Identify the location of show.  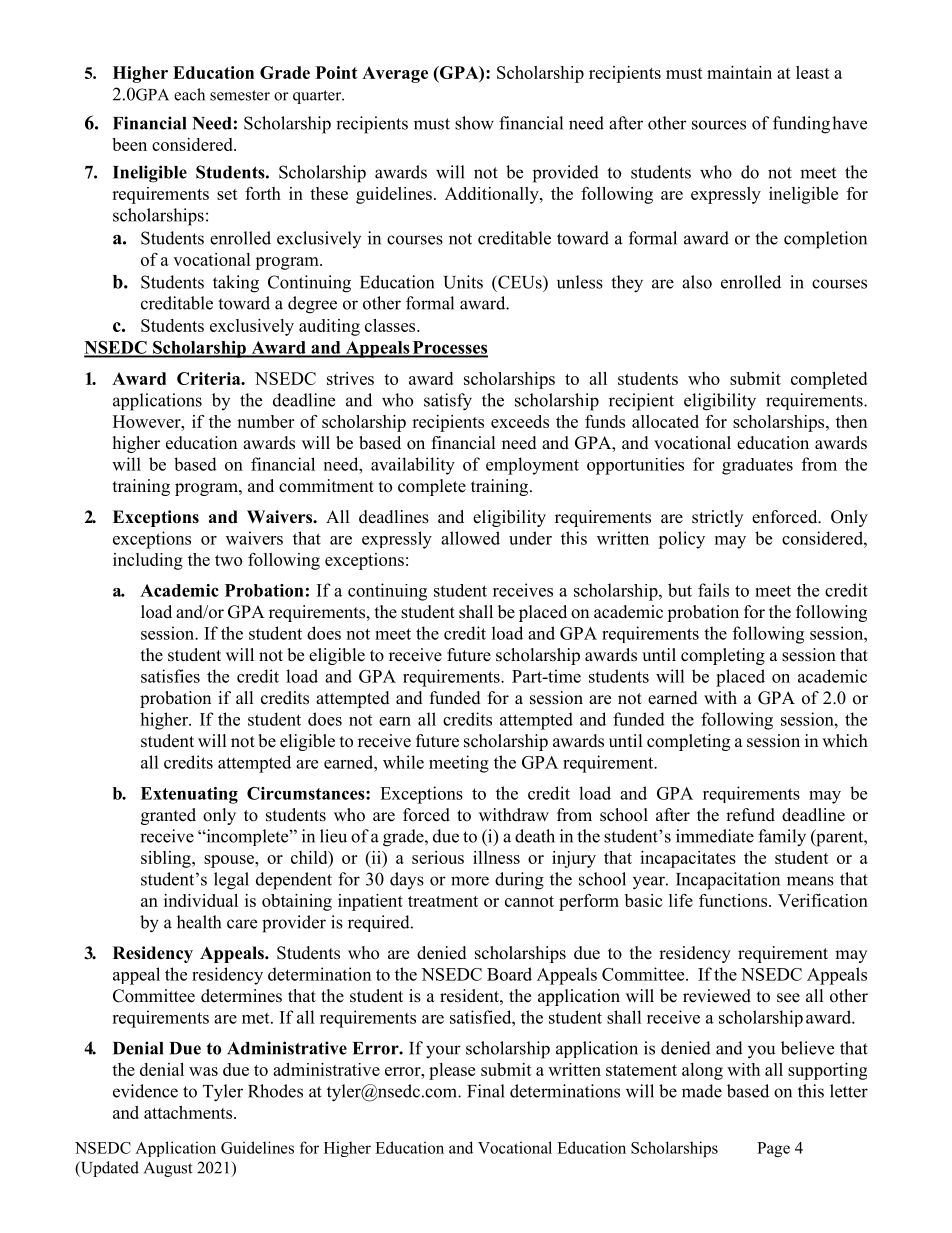
(474, 123).
